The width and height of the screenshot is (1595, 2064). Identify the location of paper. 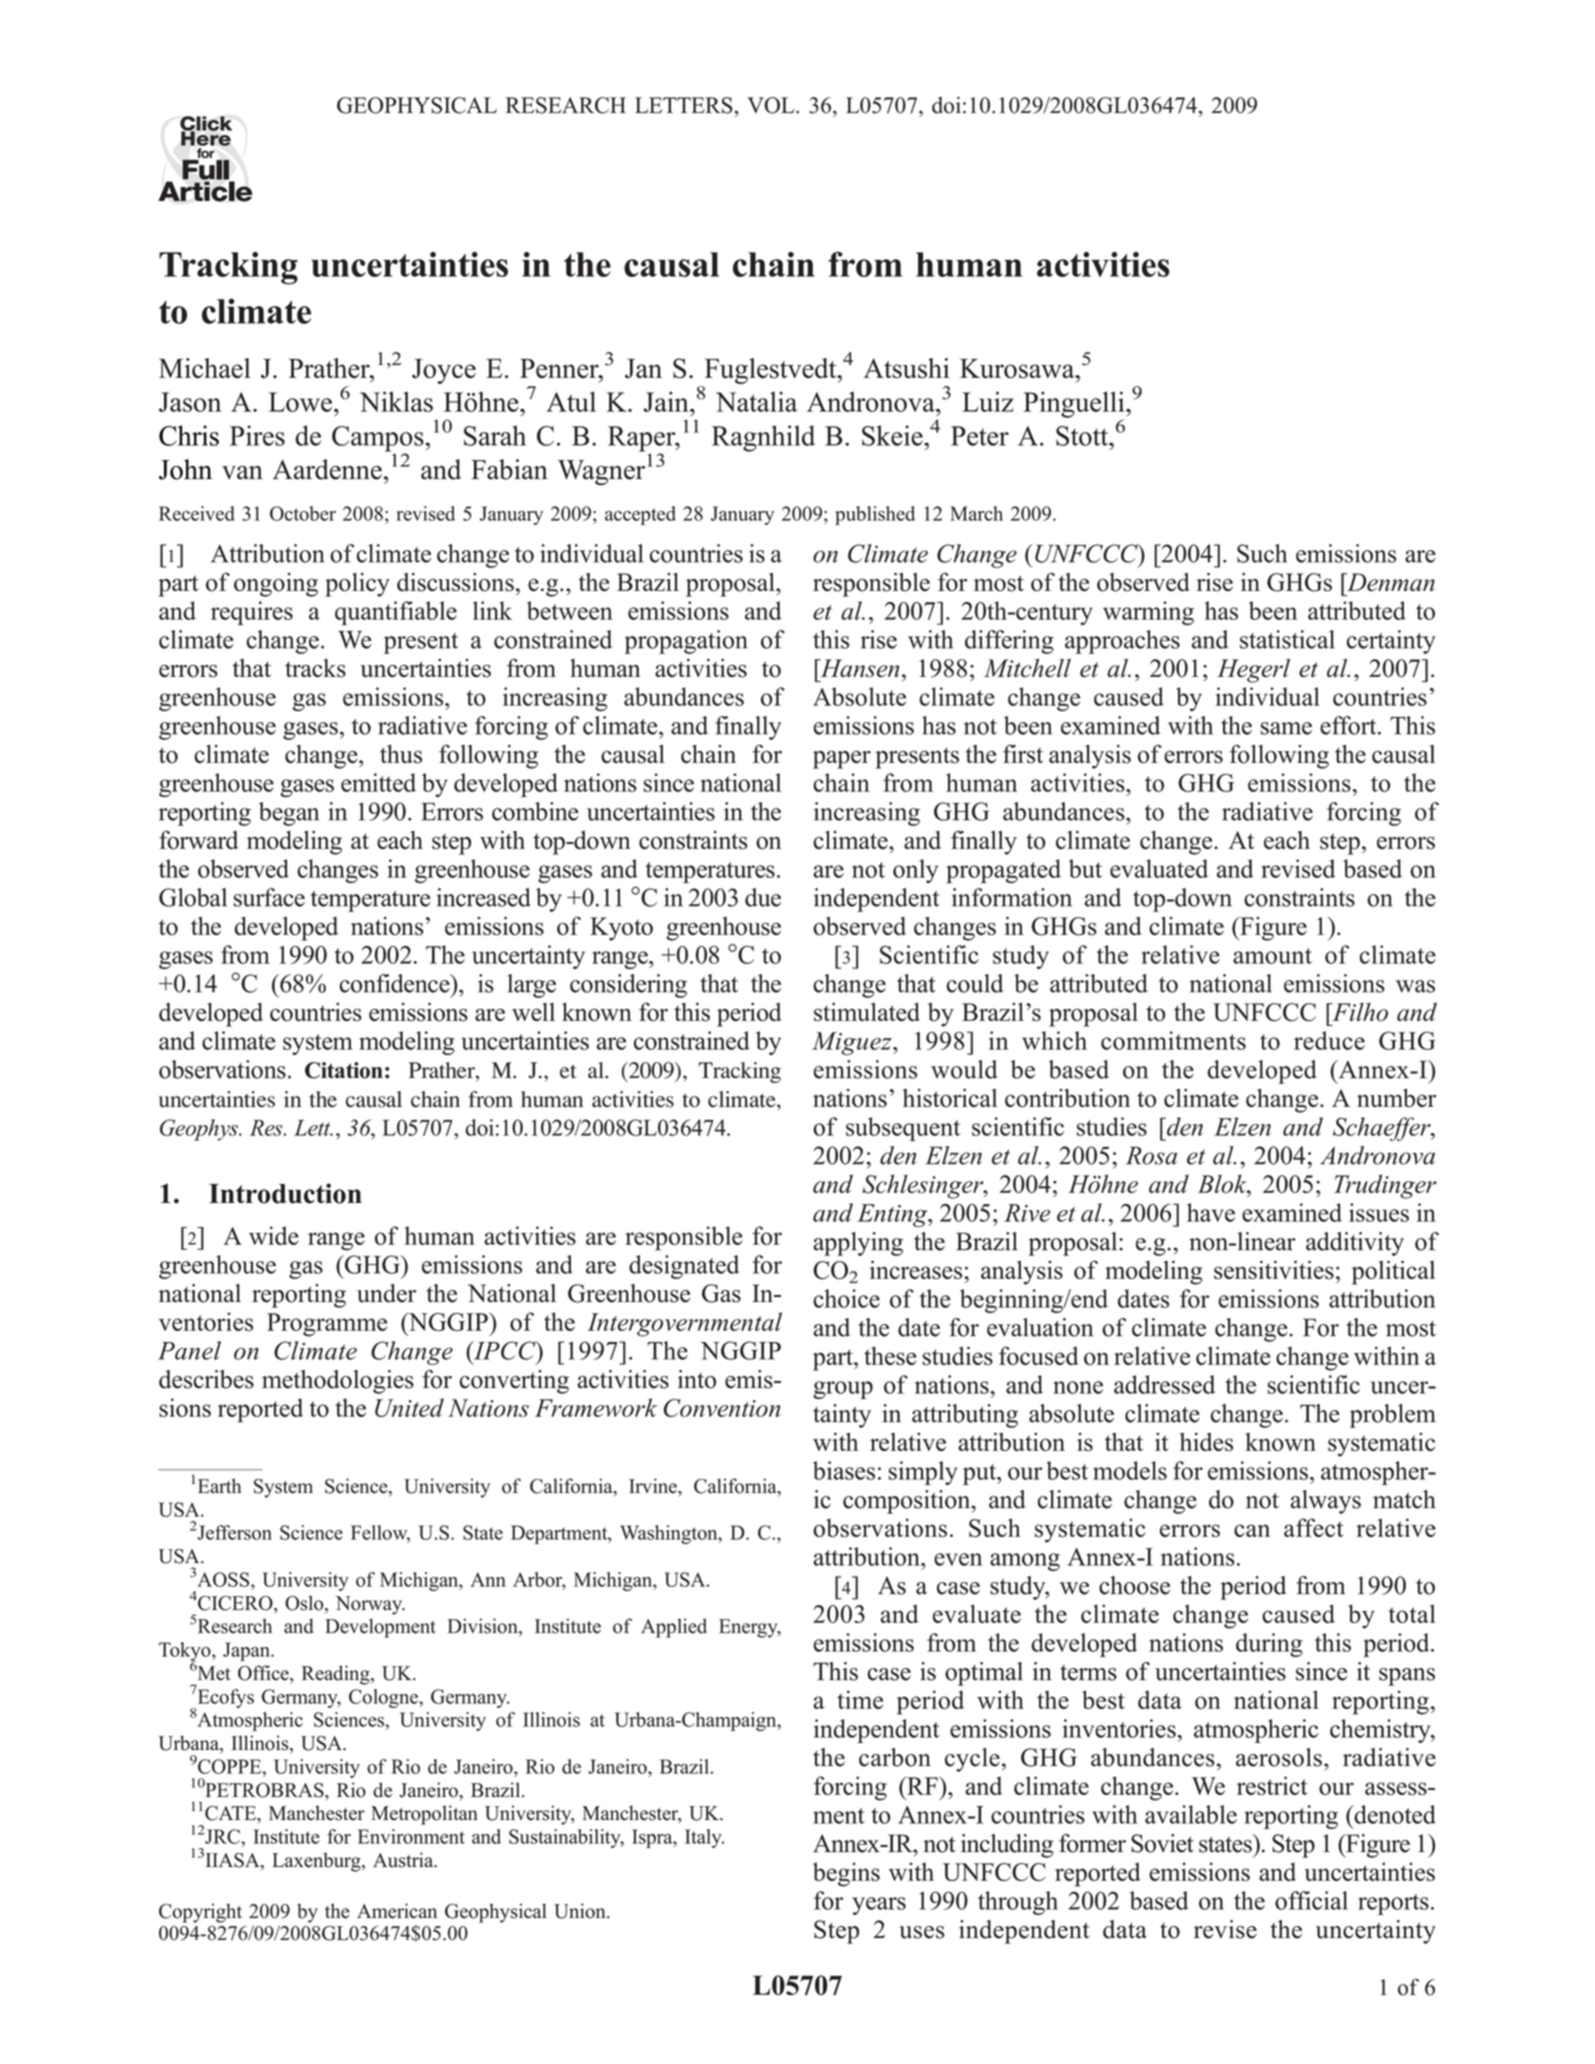
(842, 759).
